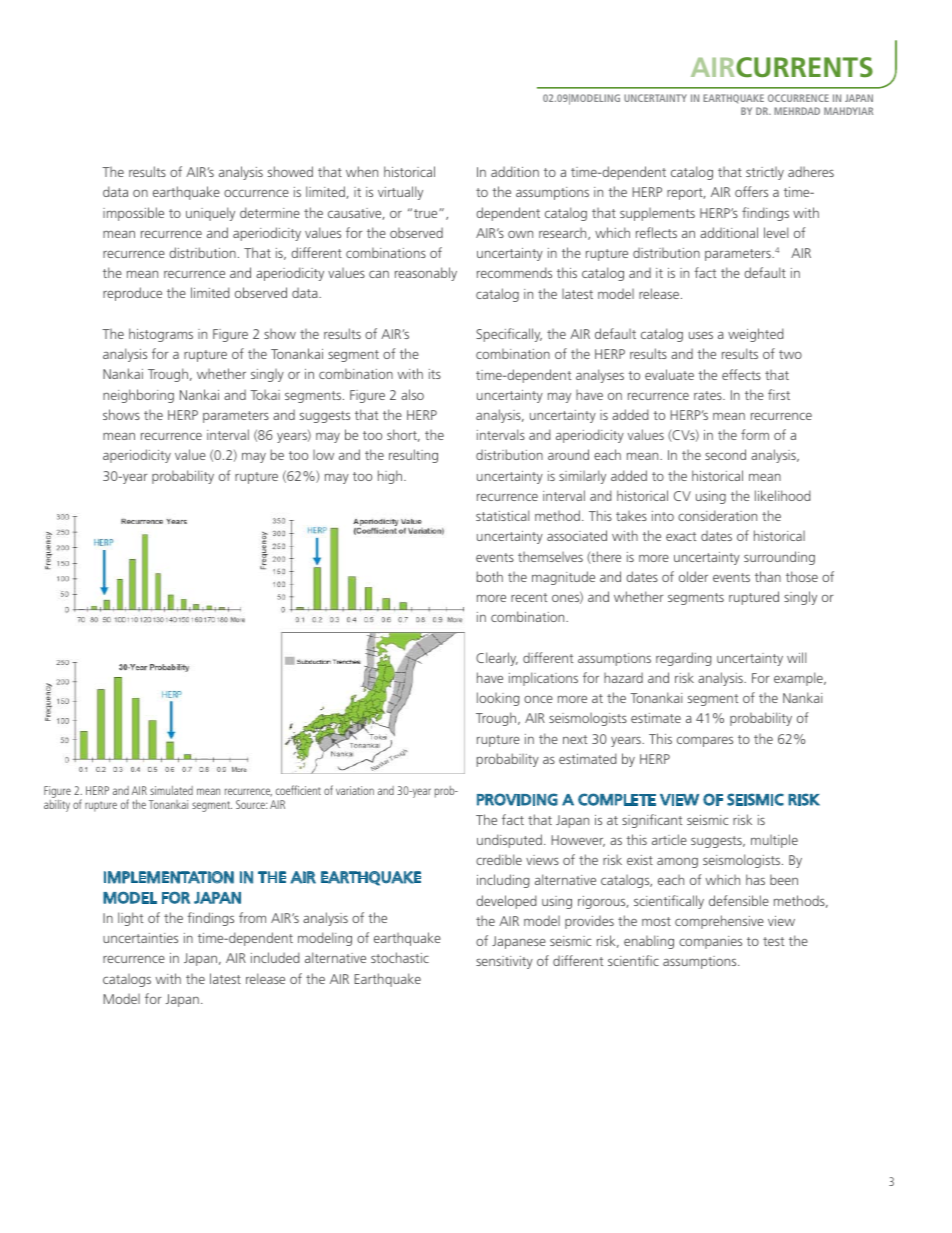 This document has width=952, height=1233. What do you see at coordinates (323, 455) in the document?
I see `low` at bounding box center [323, 455].
